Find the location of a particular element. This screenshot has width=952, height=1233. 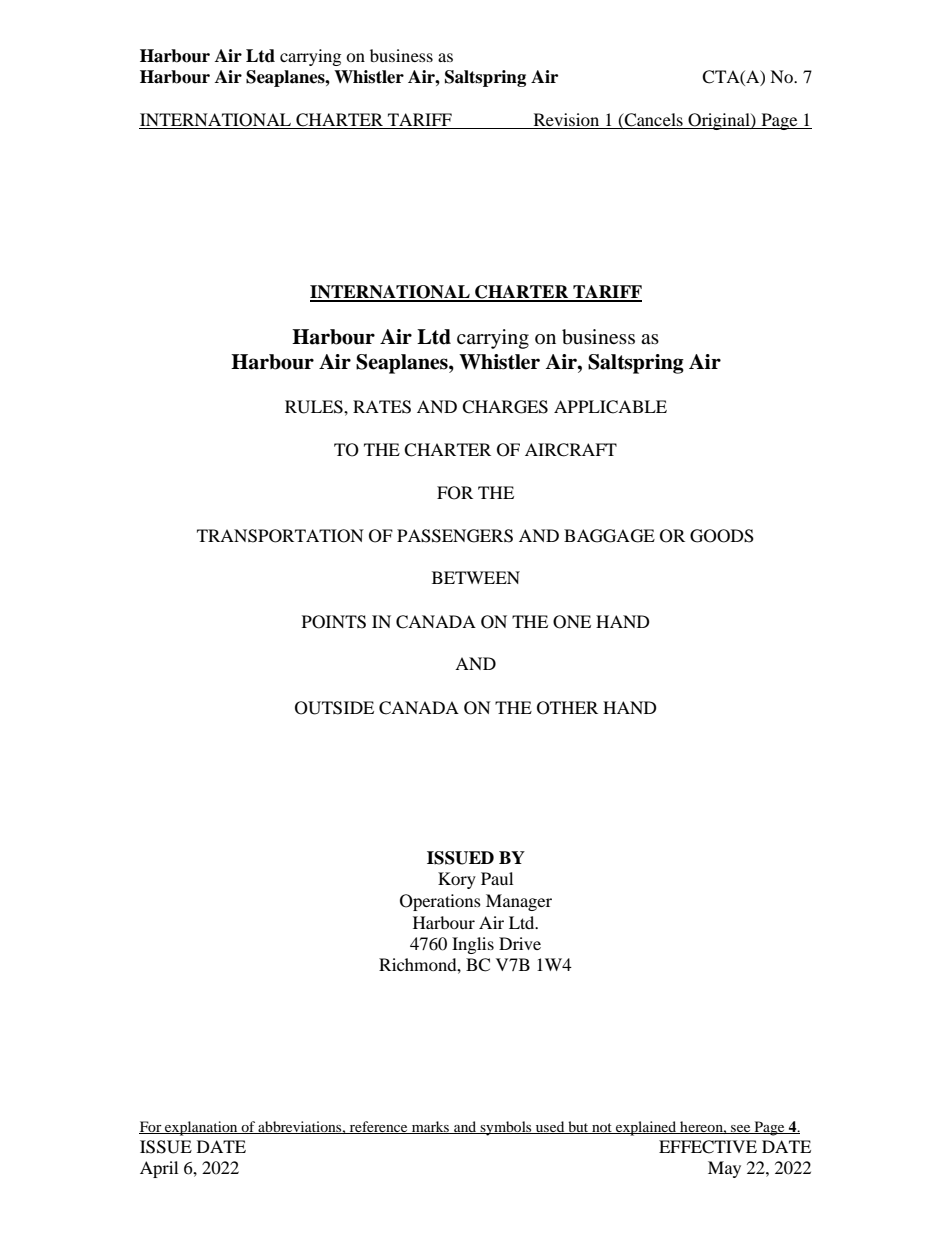

RULES is located at coordinates (315, 407).
